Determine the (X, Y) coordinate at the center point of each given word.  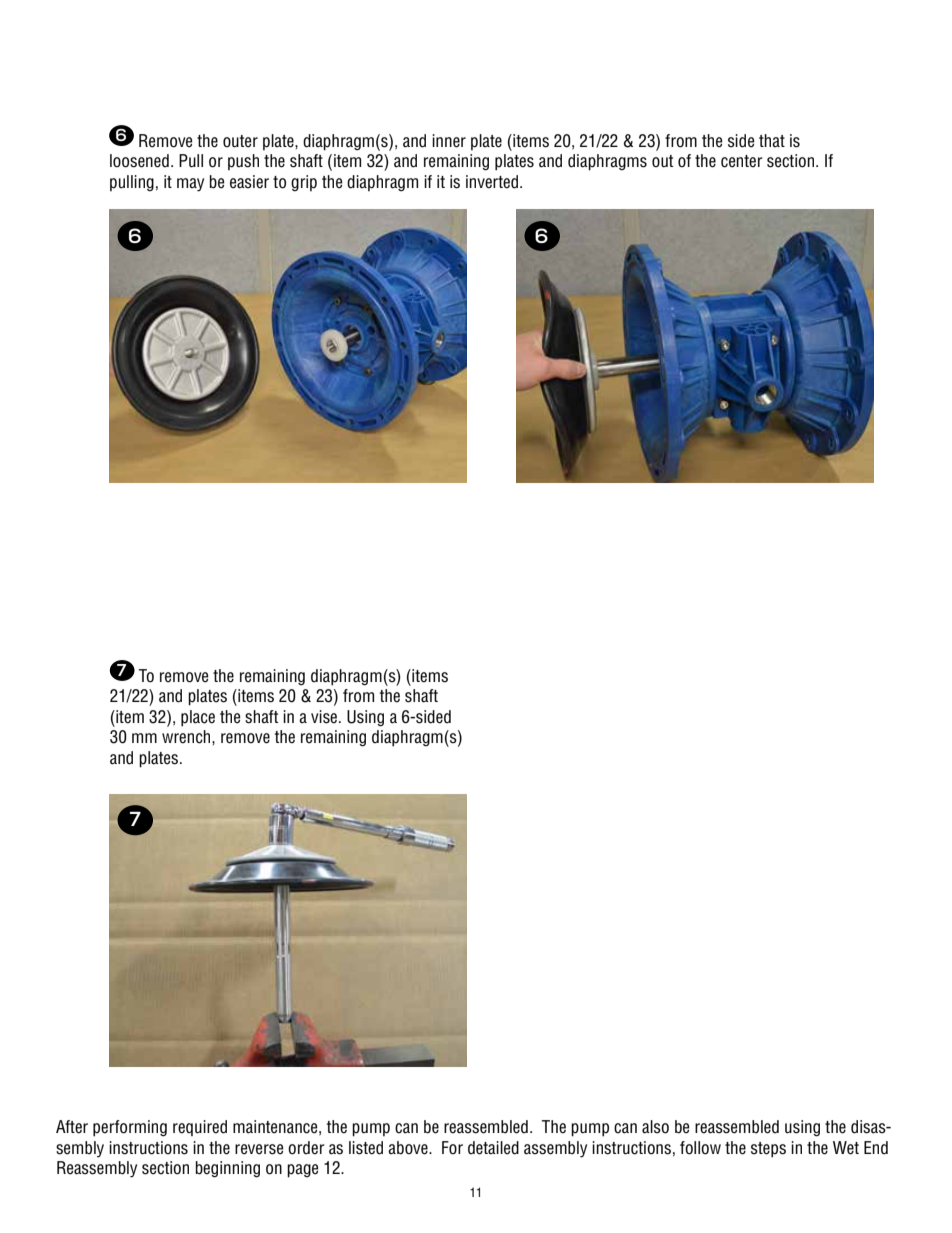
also (655, 1127)
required (200, 1128)
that (772, 140)
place (198, 718)
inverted (492, 182)
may (190, 185)
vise (325, 717)
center (742, 161)
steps (768, 1150)
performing (130, 1128)
